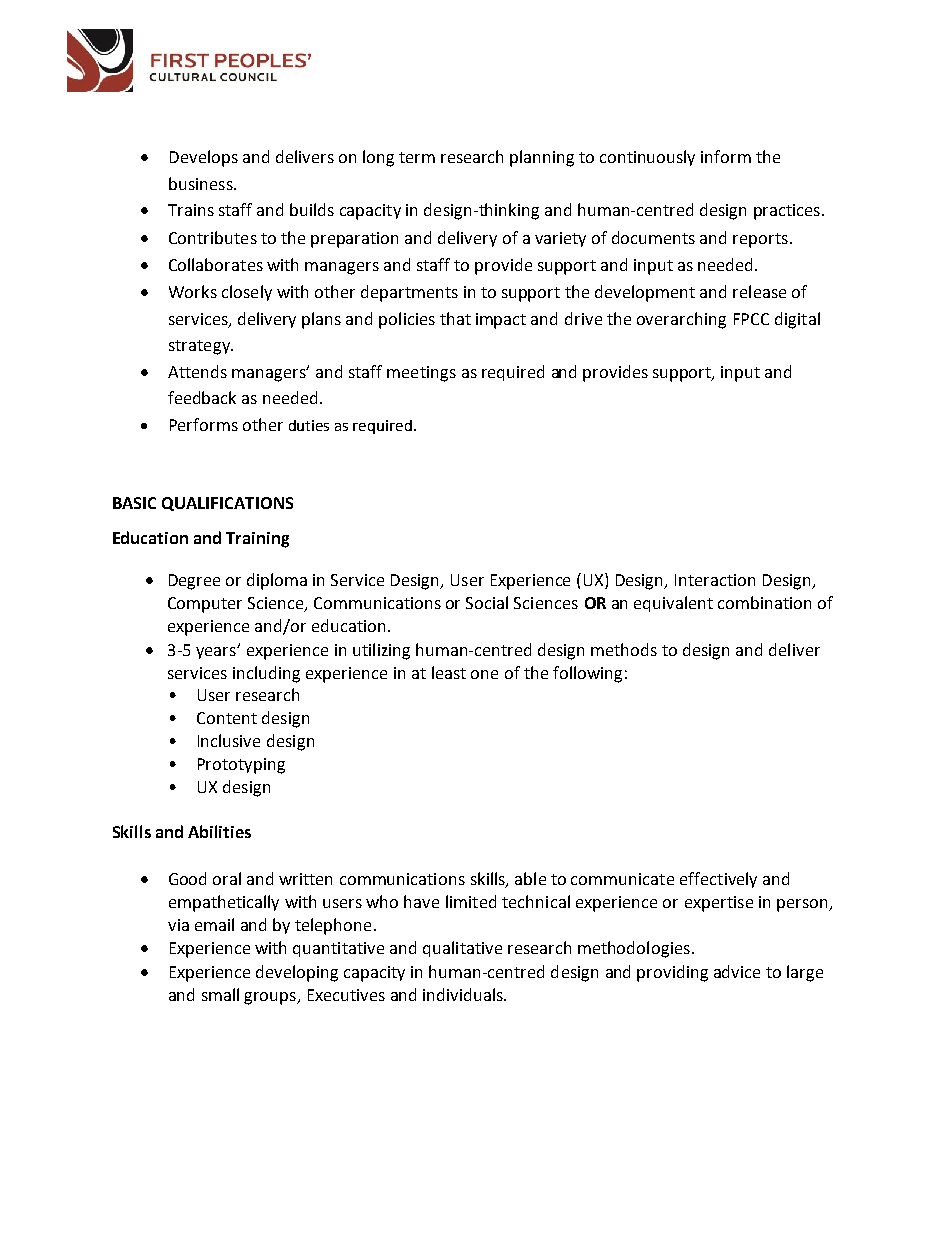  I want to click on business, so click(202, 183).
